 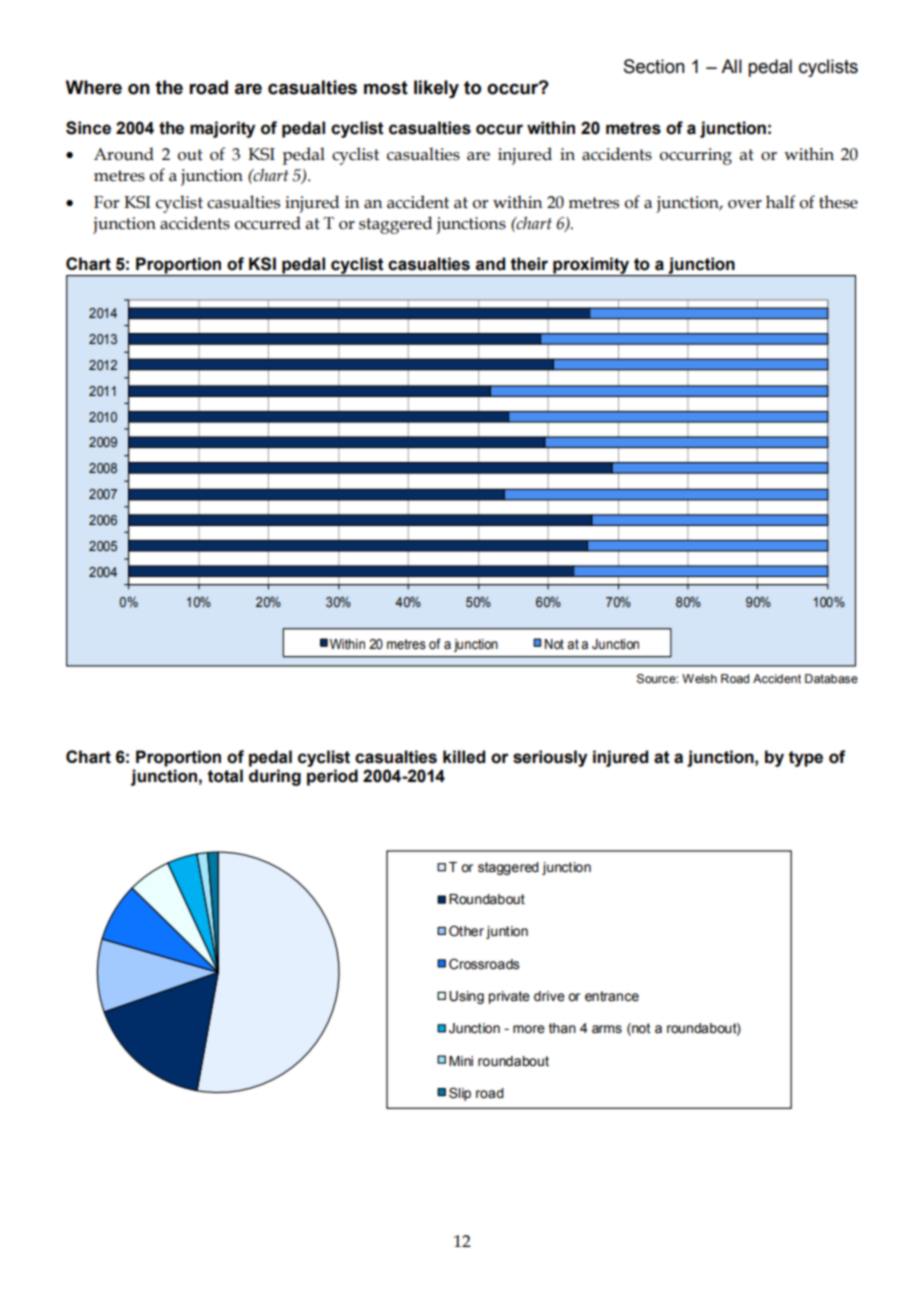 What do you see at coordinates (731, 66) in the screenshot?
I see `All` at bounding box center [731, 66].
